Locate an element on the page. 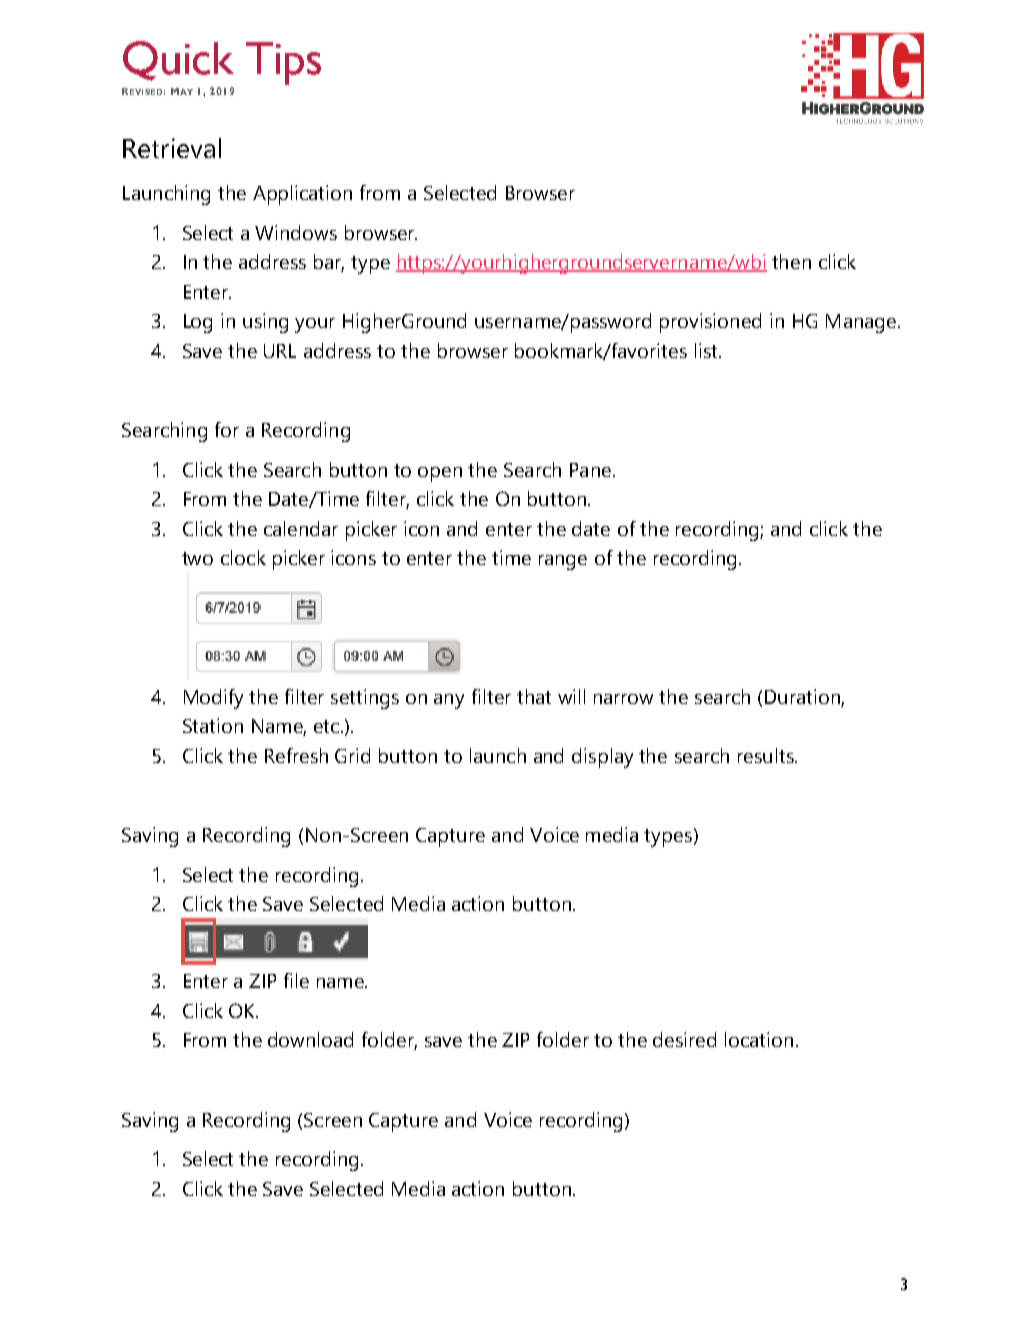  that is located at coordinates (534, 696).
